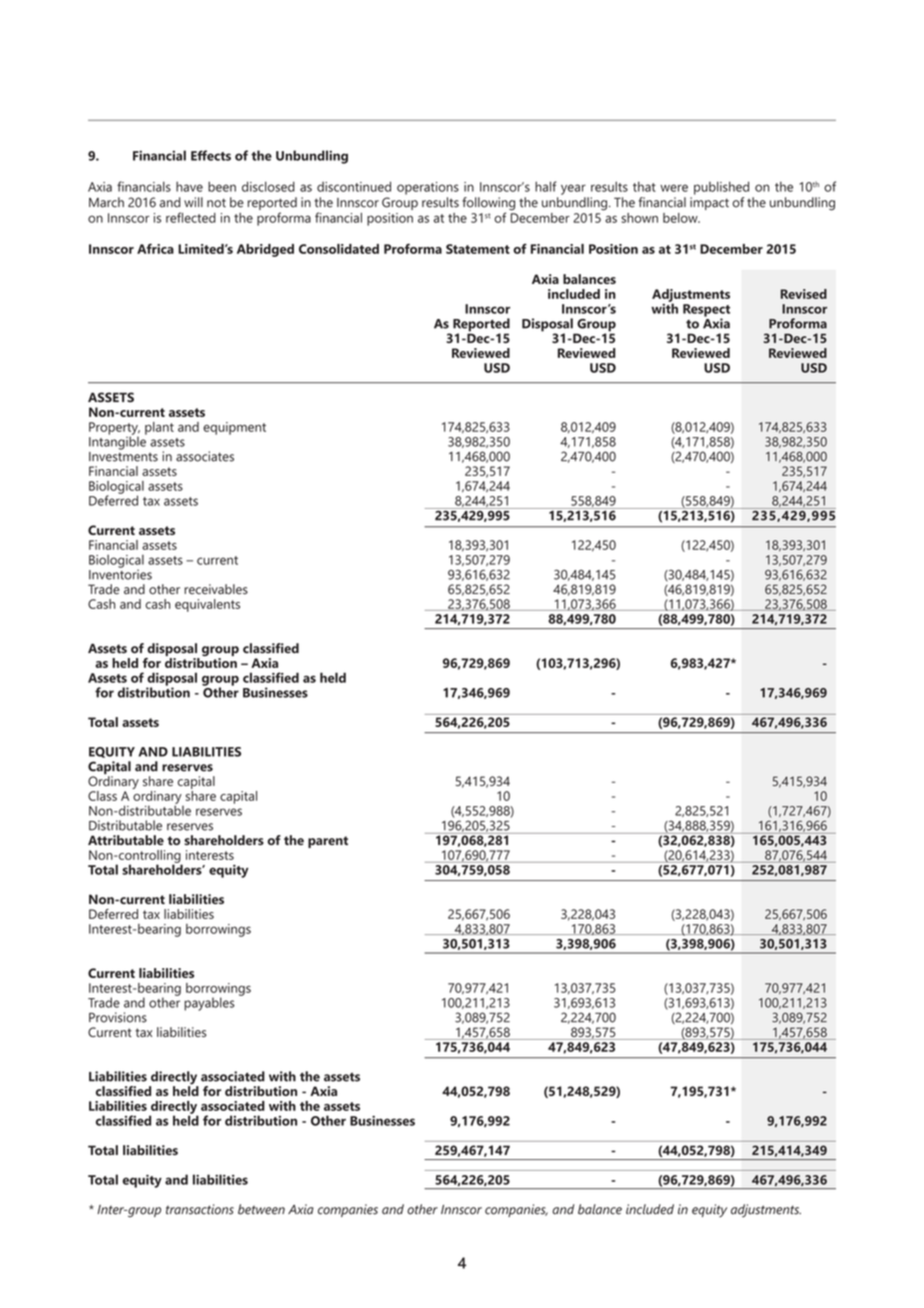 This screenshot has width=924, height=1308. I want to click on parent, so click(328, 842).
